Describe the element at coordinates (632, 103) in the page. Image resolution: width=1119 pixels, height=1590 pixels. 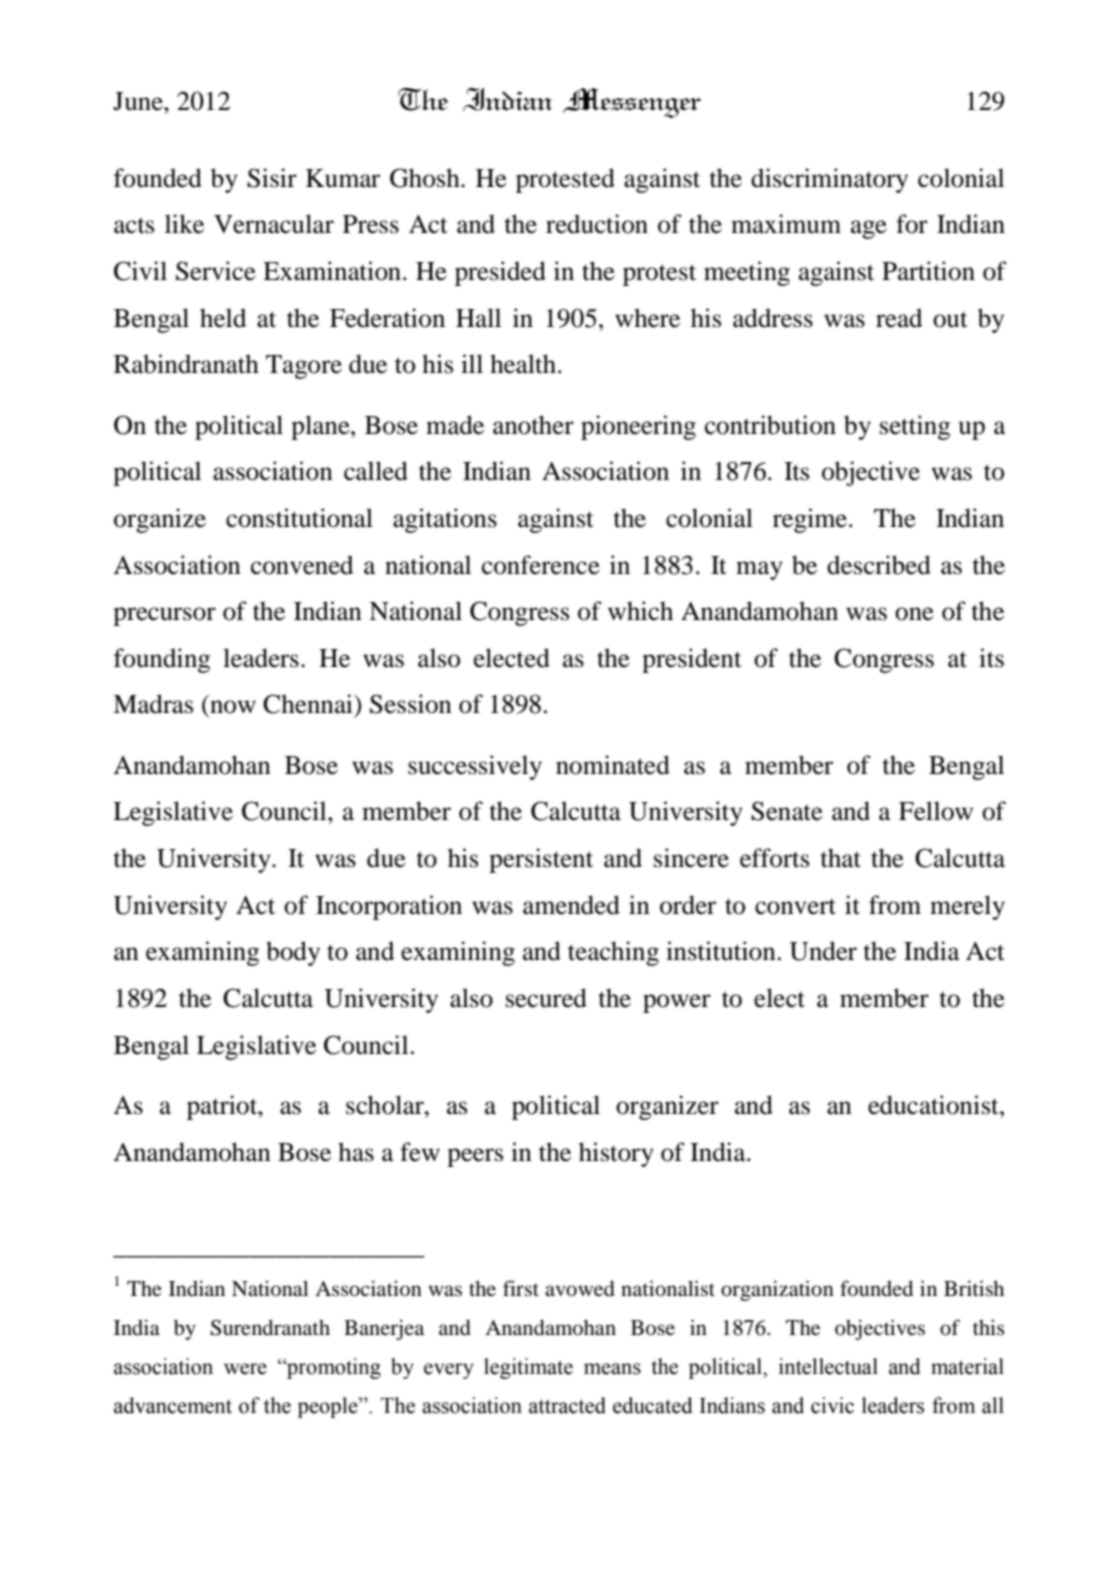
I see `Messenger` at that location.
